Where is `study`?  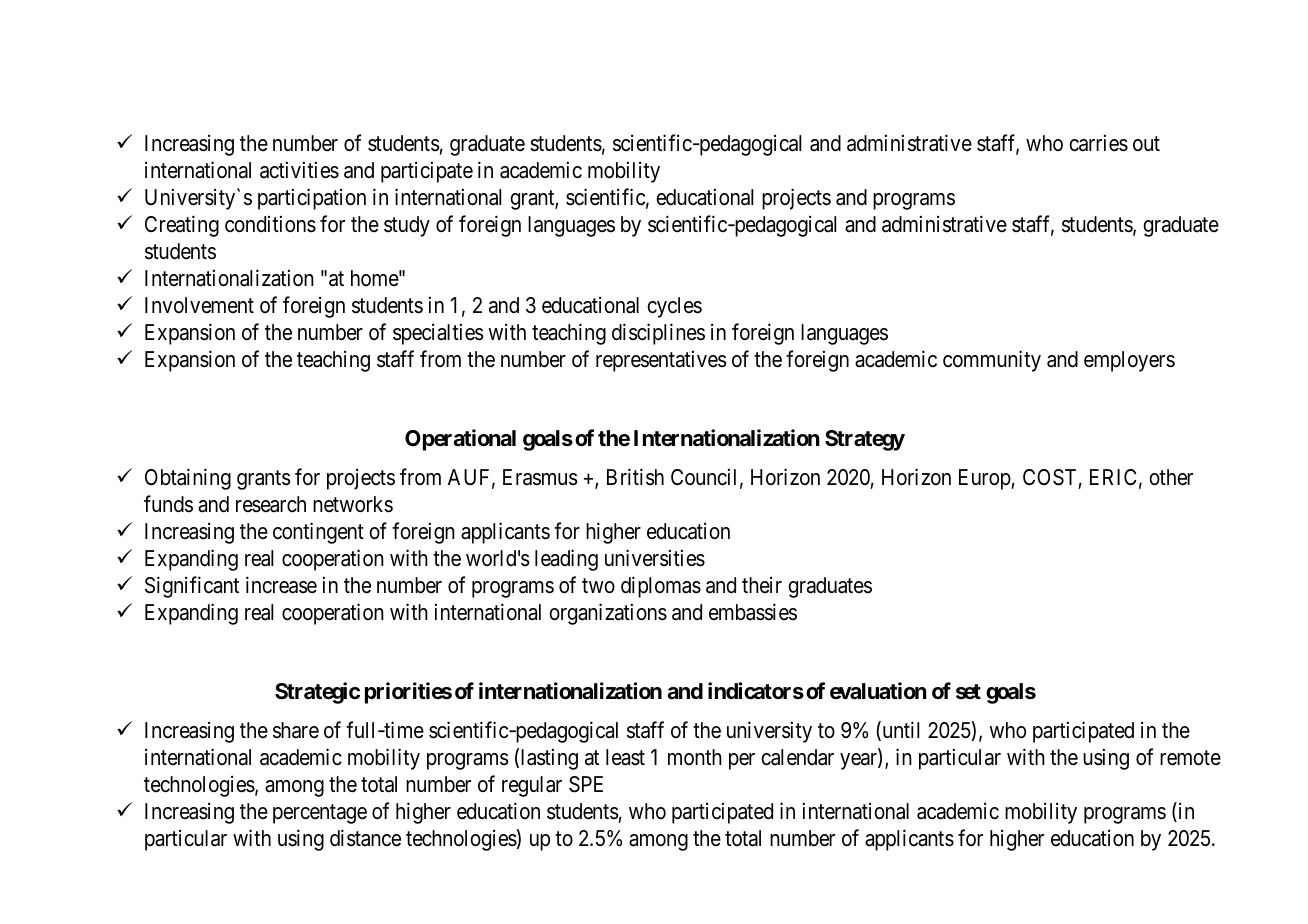
study is located at coordinates (407, 226).
